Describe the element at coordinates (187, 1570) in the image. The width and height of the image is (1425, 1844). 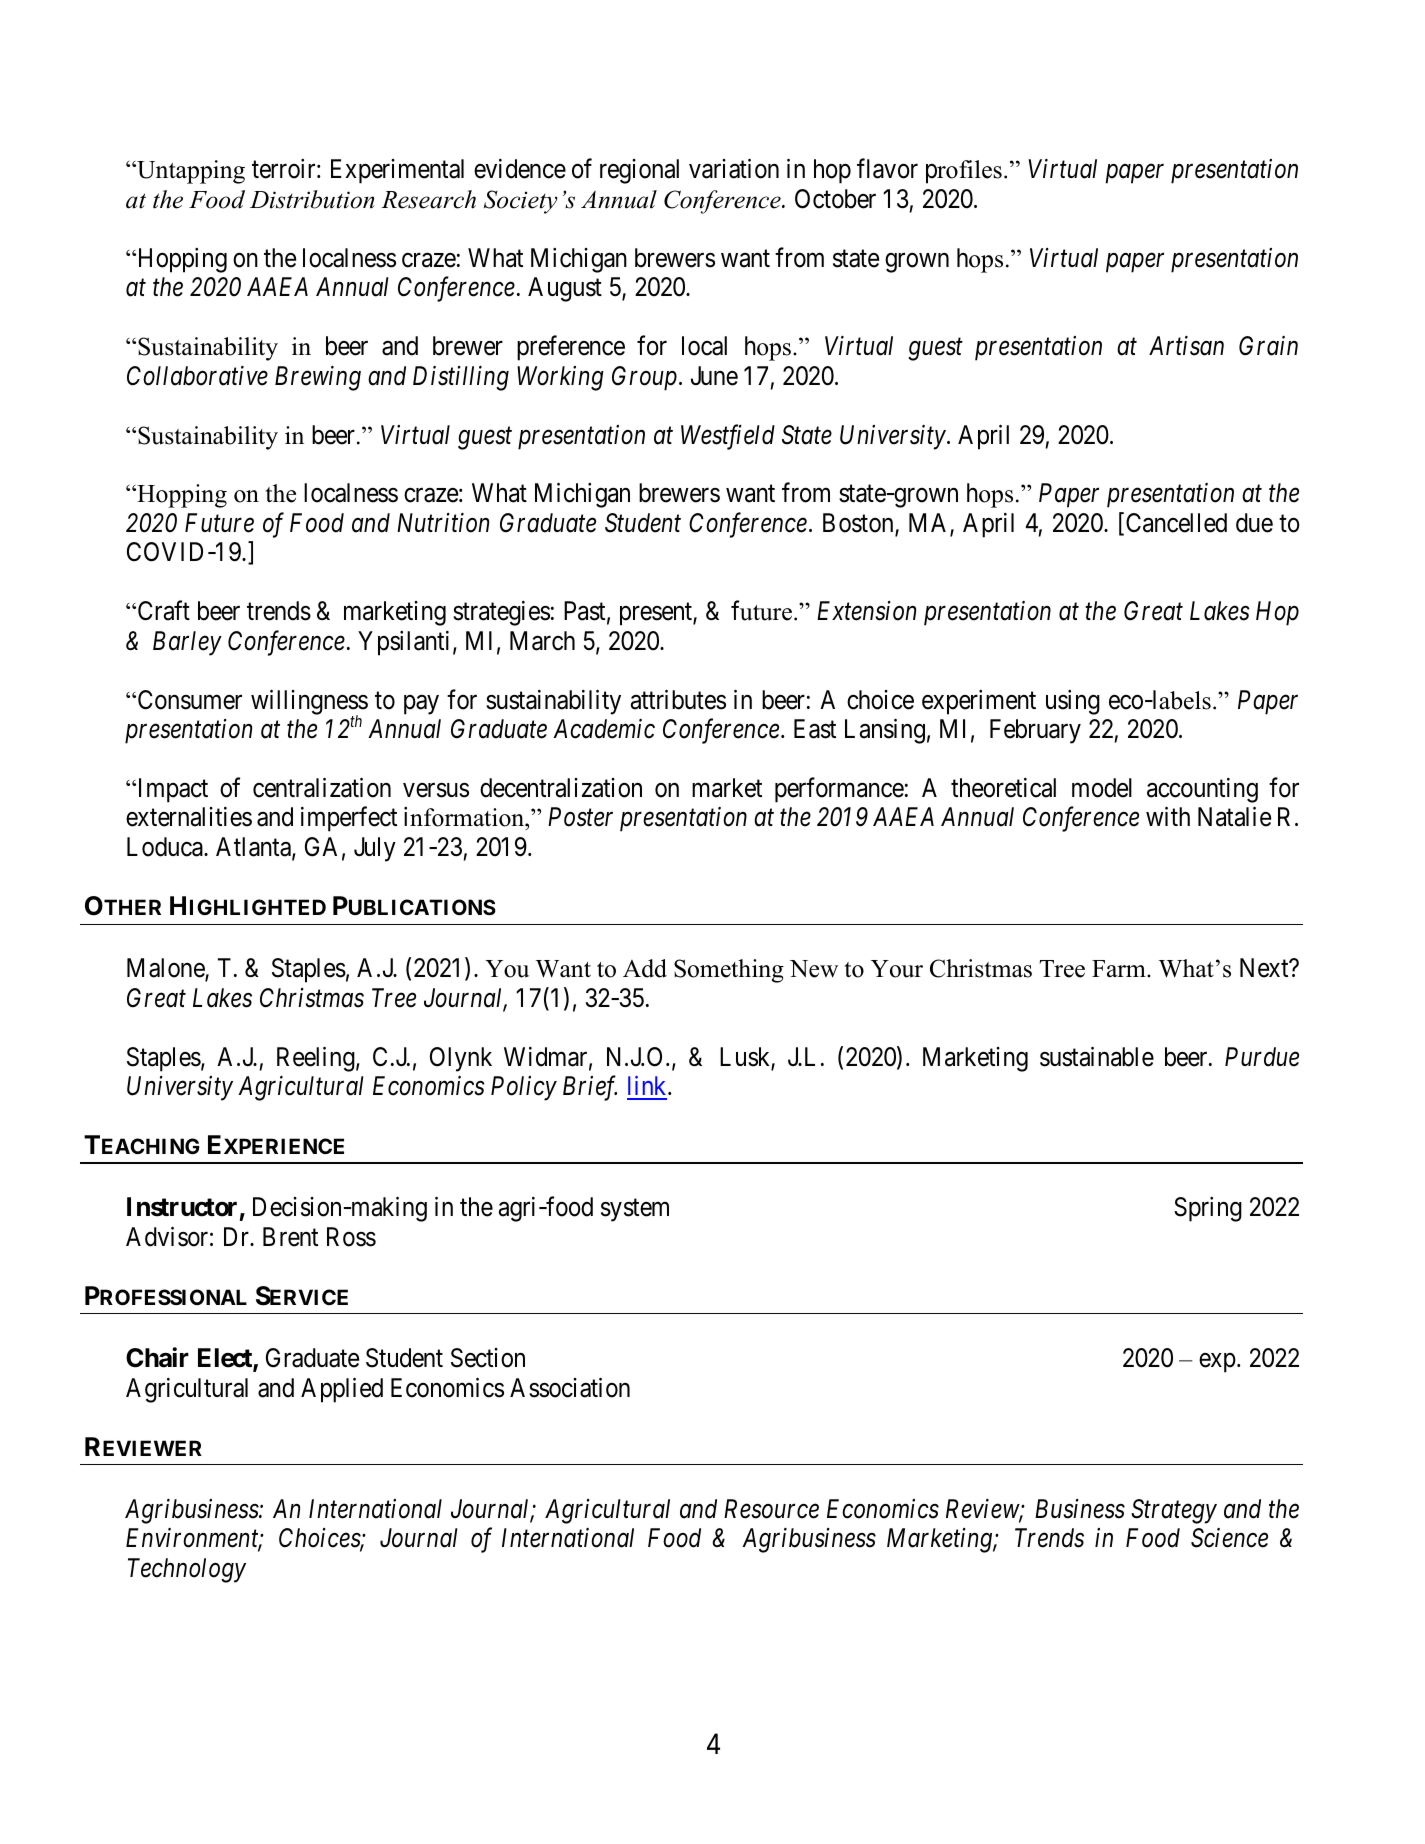
I see `Technology` at that location.
